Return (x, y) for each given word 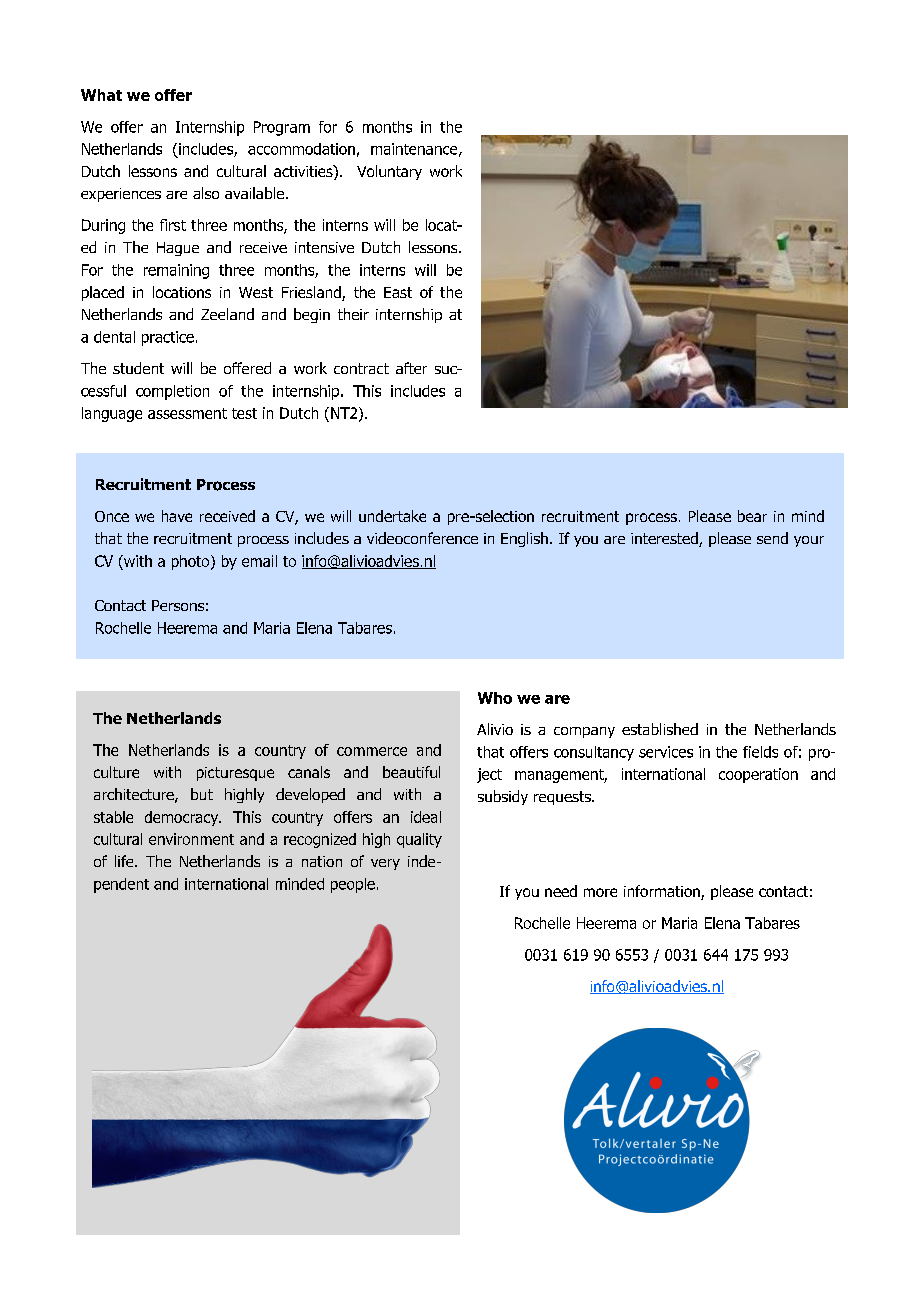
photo (192, 562)
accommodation (301, 149)
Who (495, 698)
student (138, 368)
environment (191, 839)
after (411, 368)
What (101, 95)
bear (752, 516)
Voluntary (389, 172)
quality (419, 840)
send (772, 538)
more (600, 892)
